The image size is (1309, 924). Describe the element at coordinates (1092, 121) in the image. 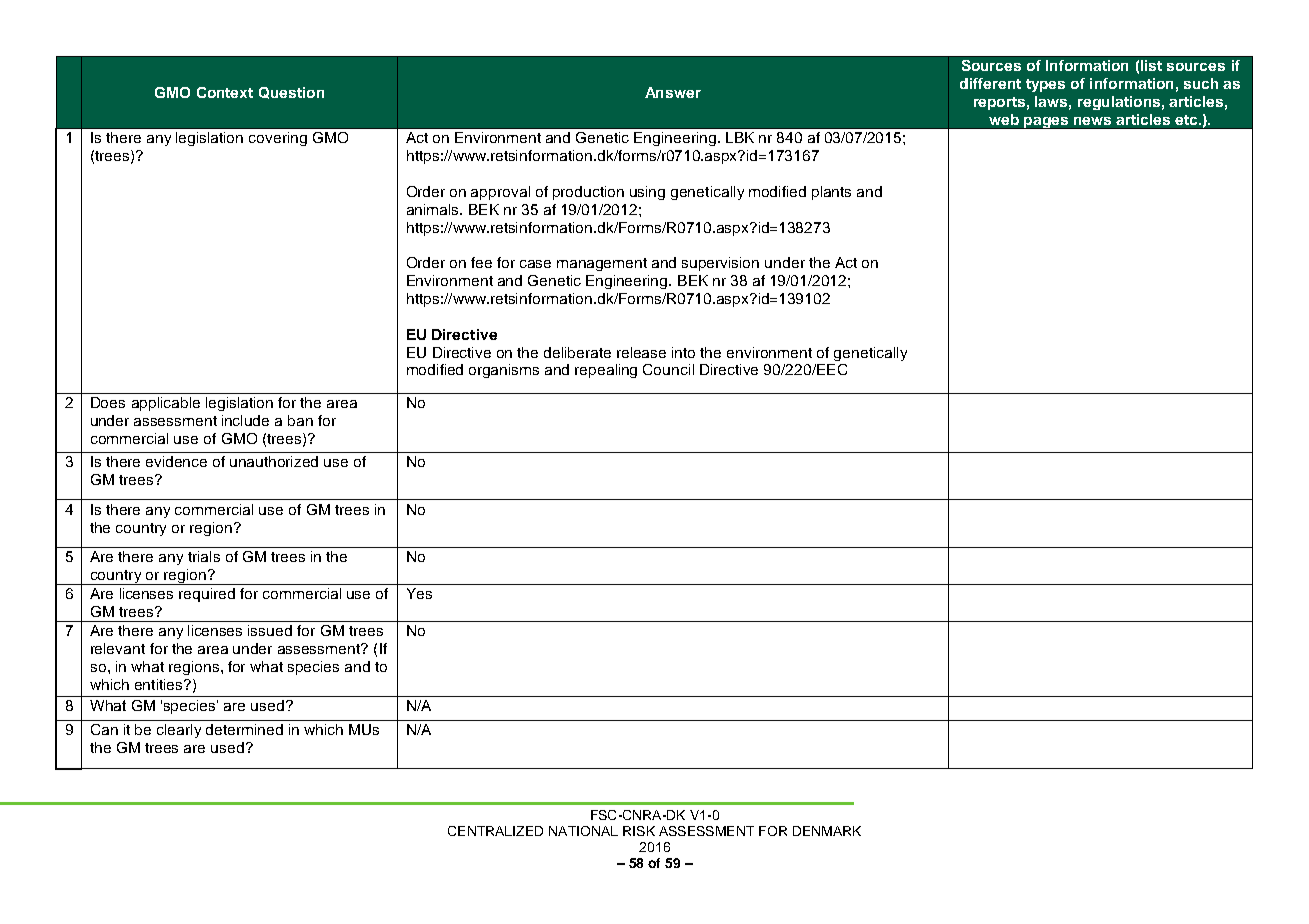

I see `news` at that location.
